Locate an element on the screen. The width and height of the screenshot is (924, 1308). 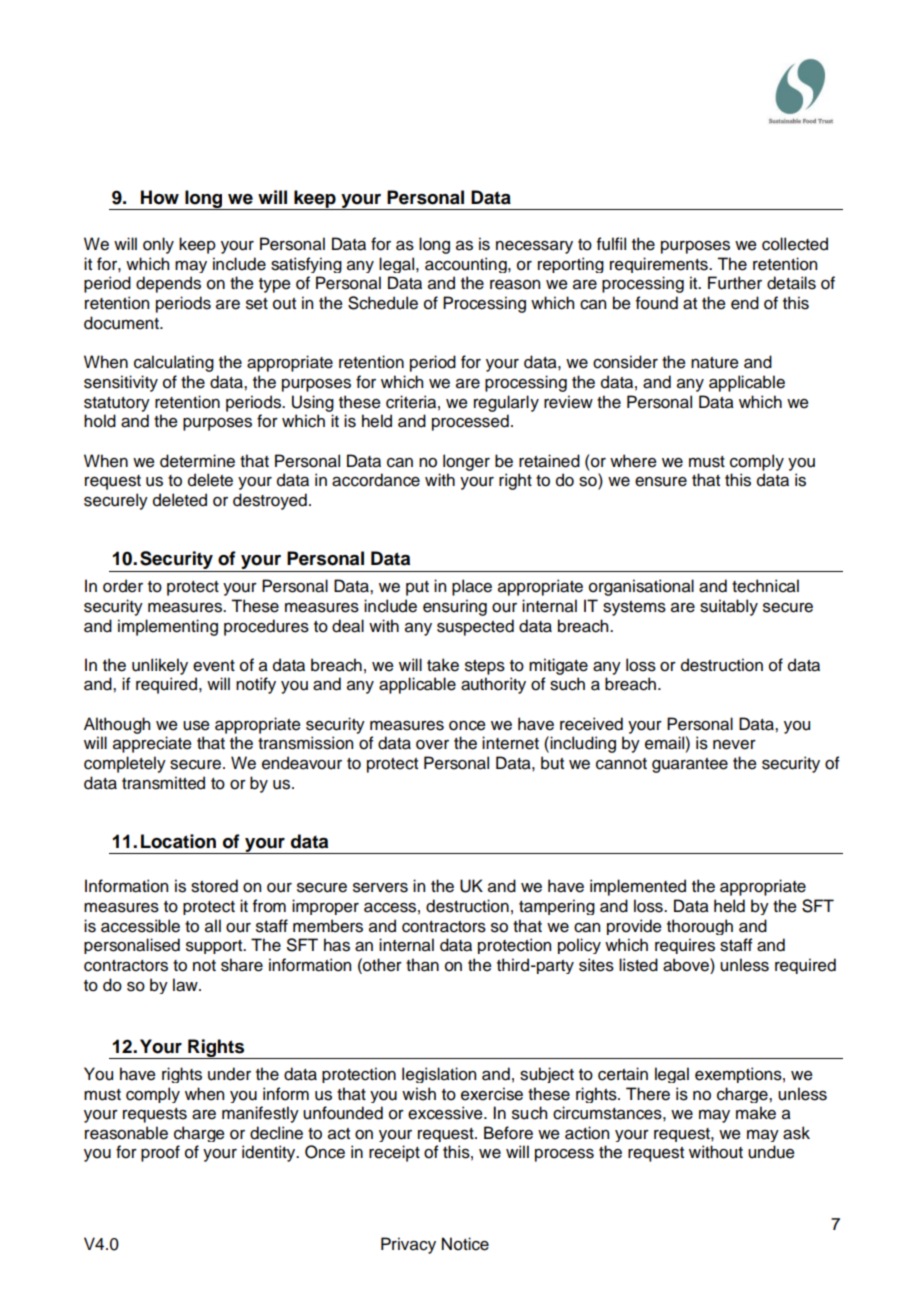
Notice is located at coordinates (465, 1244).
